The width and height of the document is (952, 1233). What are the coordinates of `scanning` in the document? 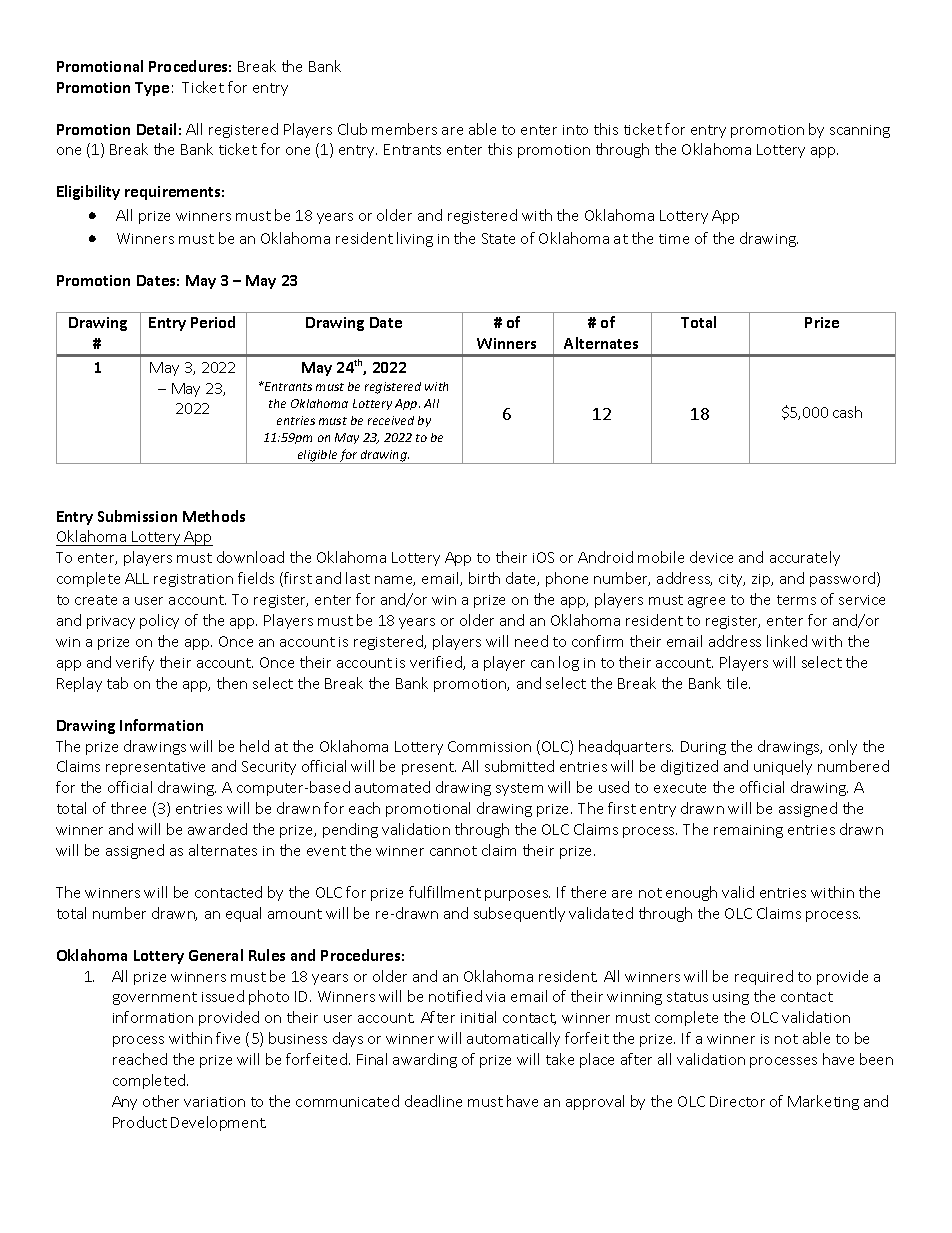 It's located at (860, 131).
